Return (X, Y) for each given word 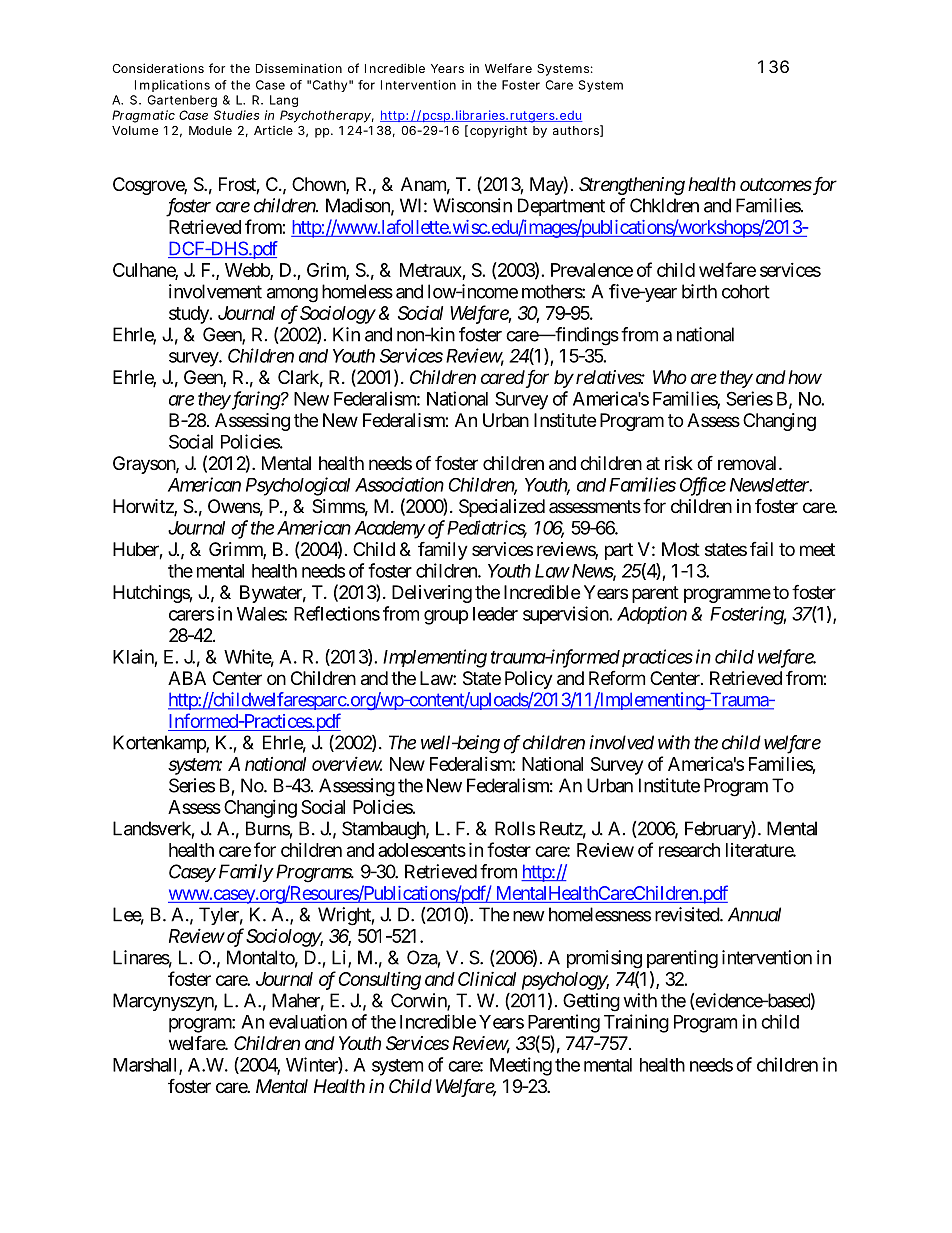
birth (699, 291)
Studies (236, 115)
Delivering (432, 594)
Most (681, 549)
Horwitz (144, 507)
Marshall (146, 1066)
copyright (498, 131)
